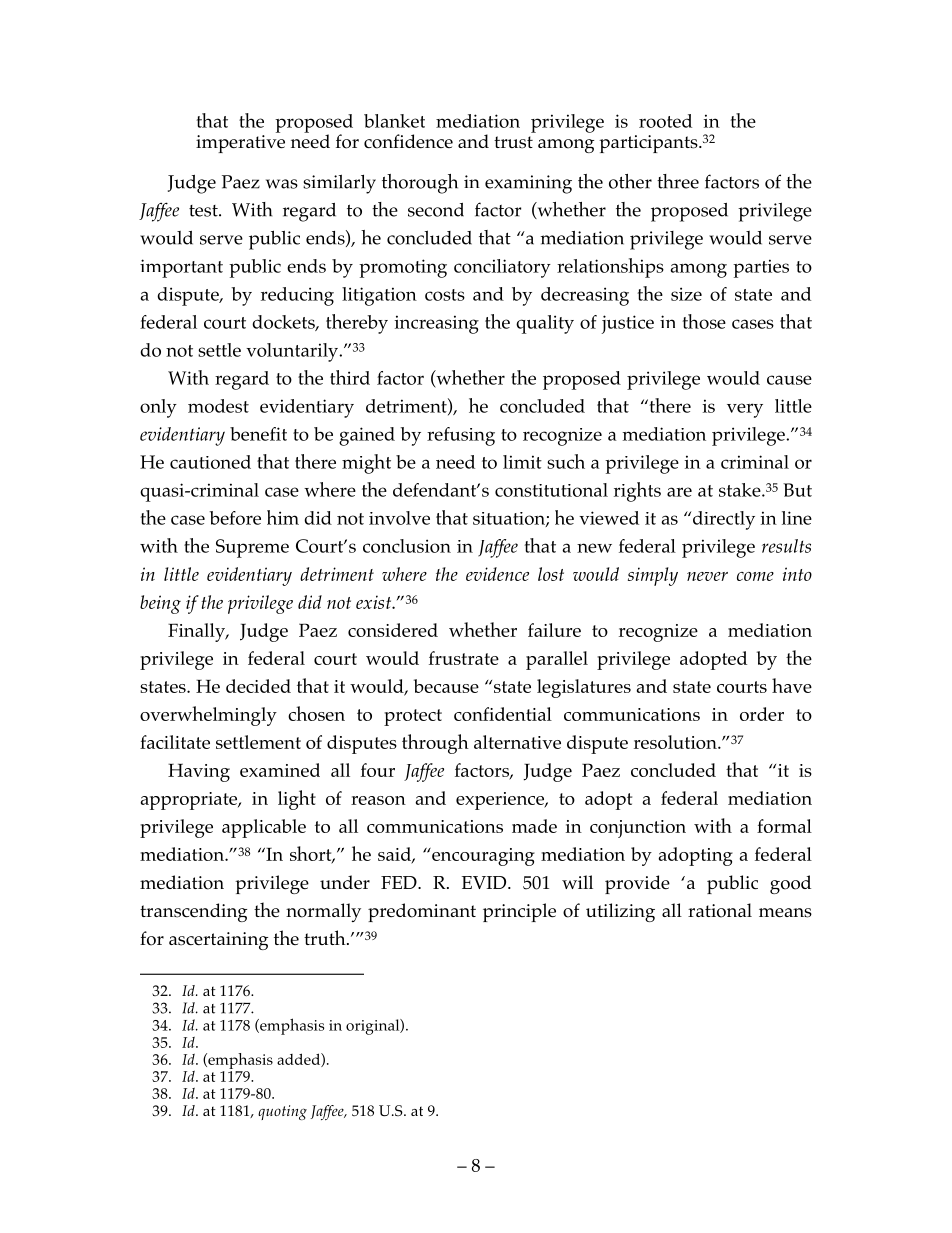  Describe the element at coordinates (437, 324) in the image. I see `increasing` at that location.
